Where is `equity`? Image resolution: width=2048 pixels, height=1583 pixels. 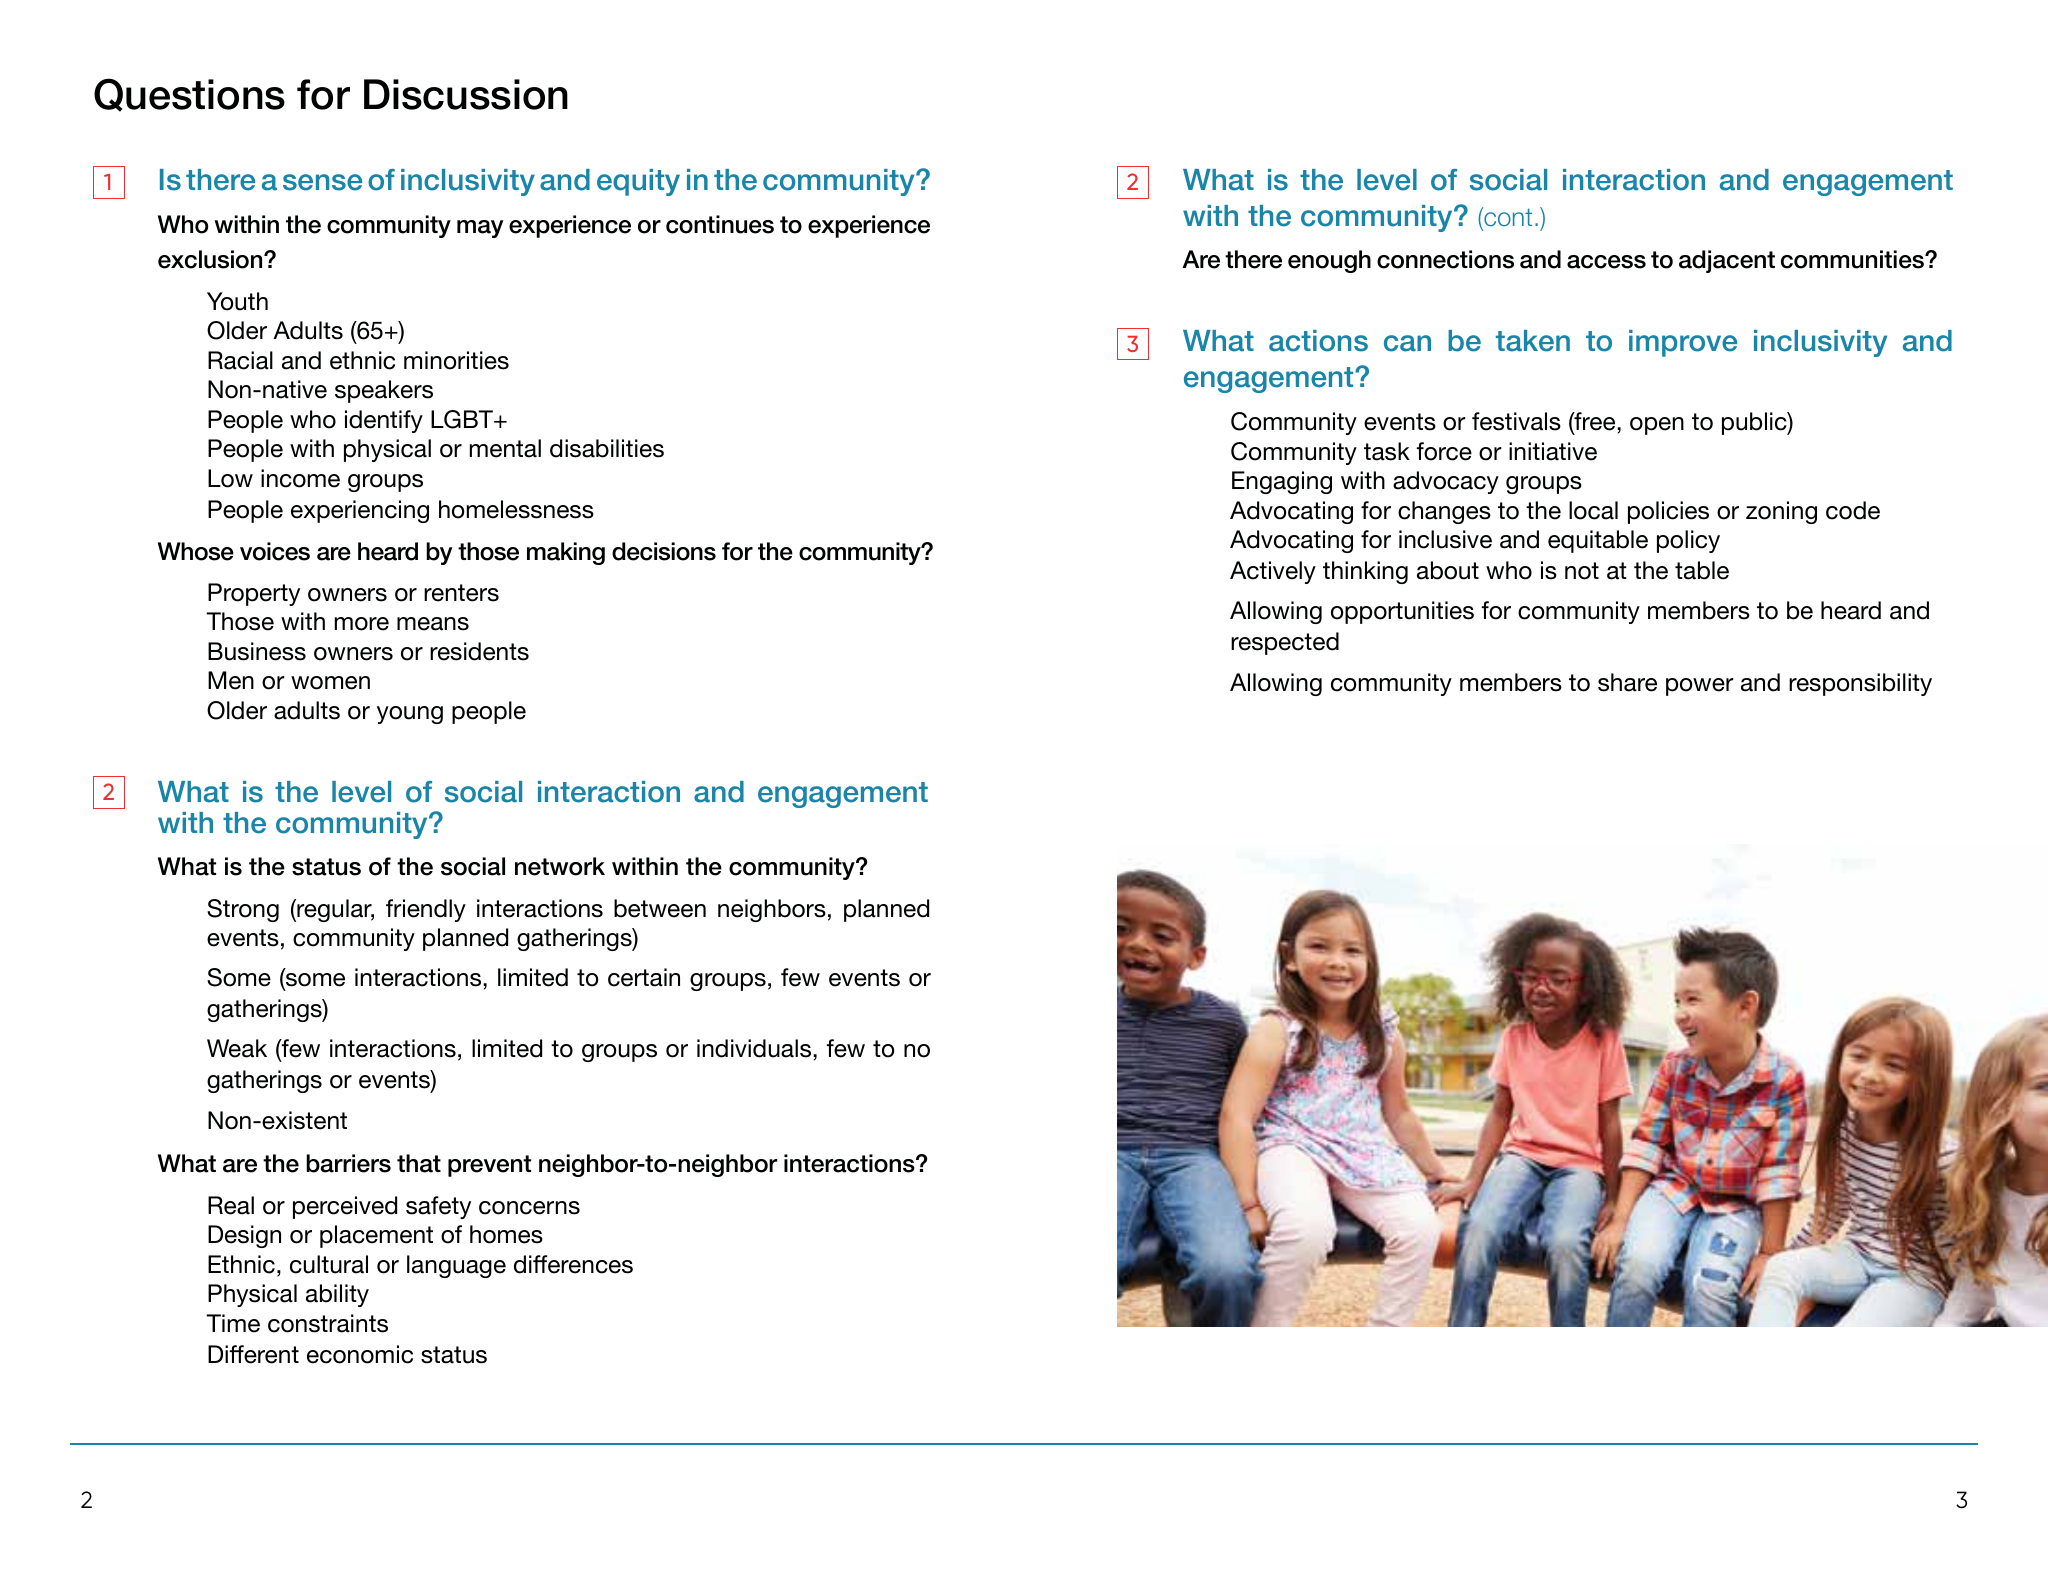 equity is located at coordinates (638, 182).
